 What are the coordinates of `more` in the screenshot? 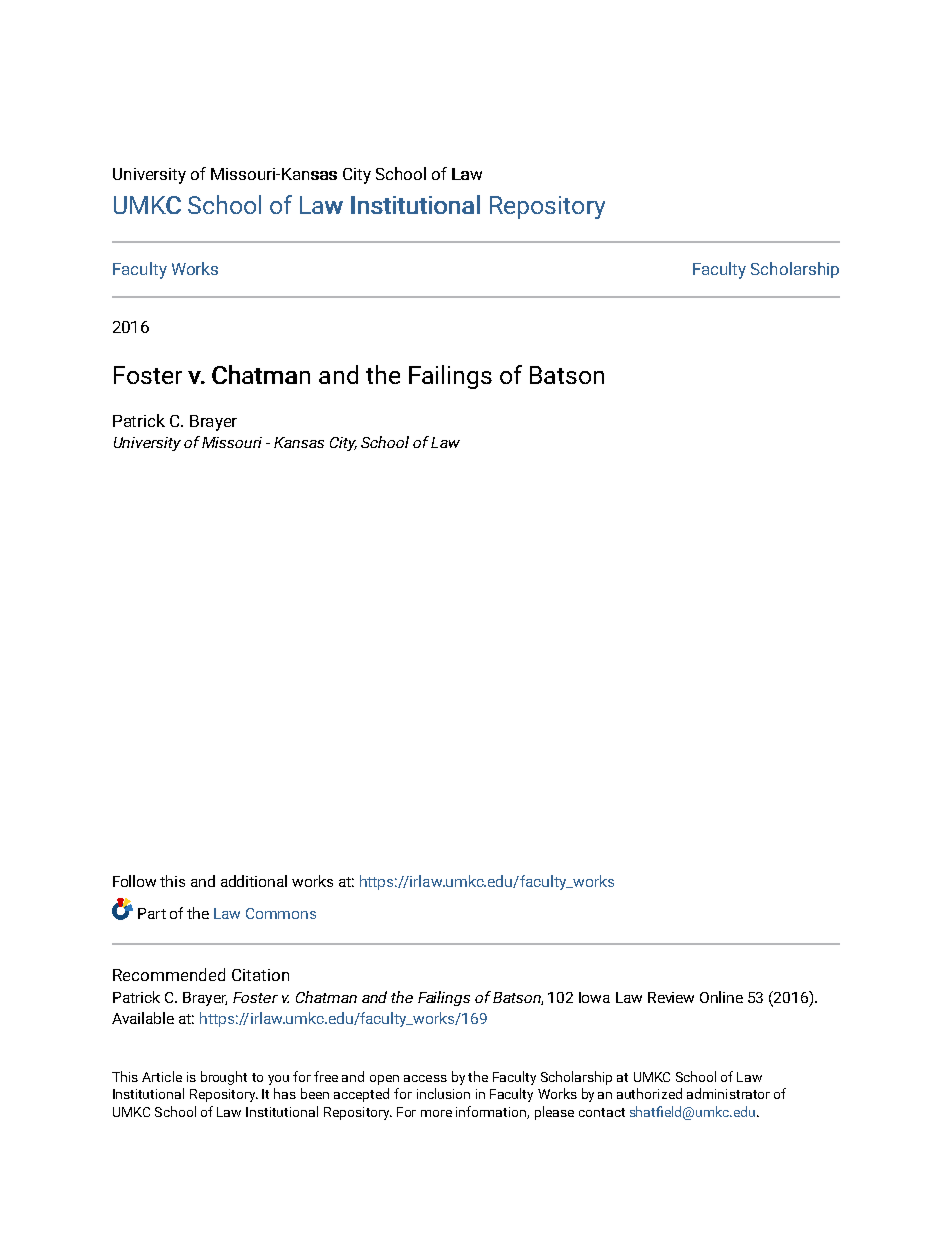 It's located at (436, 1113).
